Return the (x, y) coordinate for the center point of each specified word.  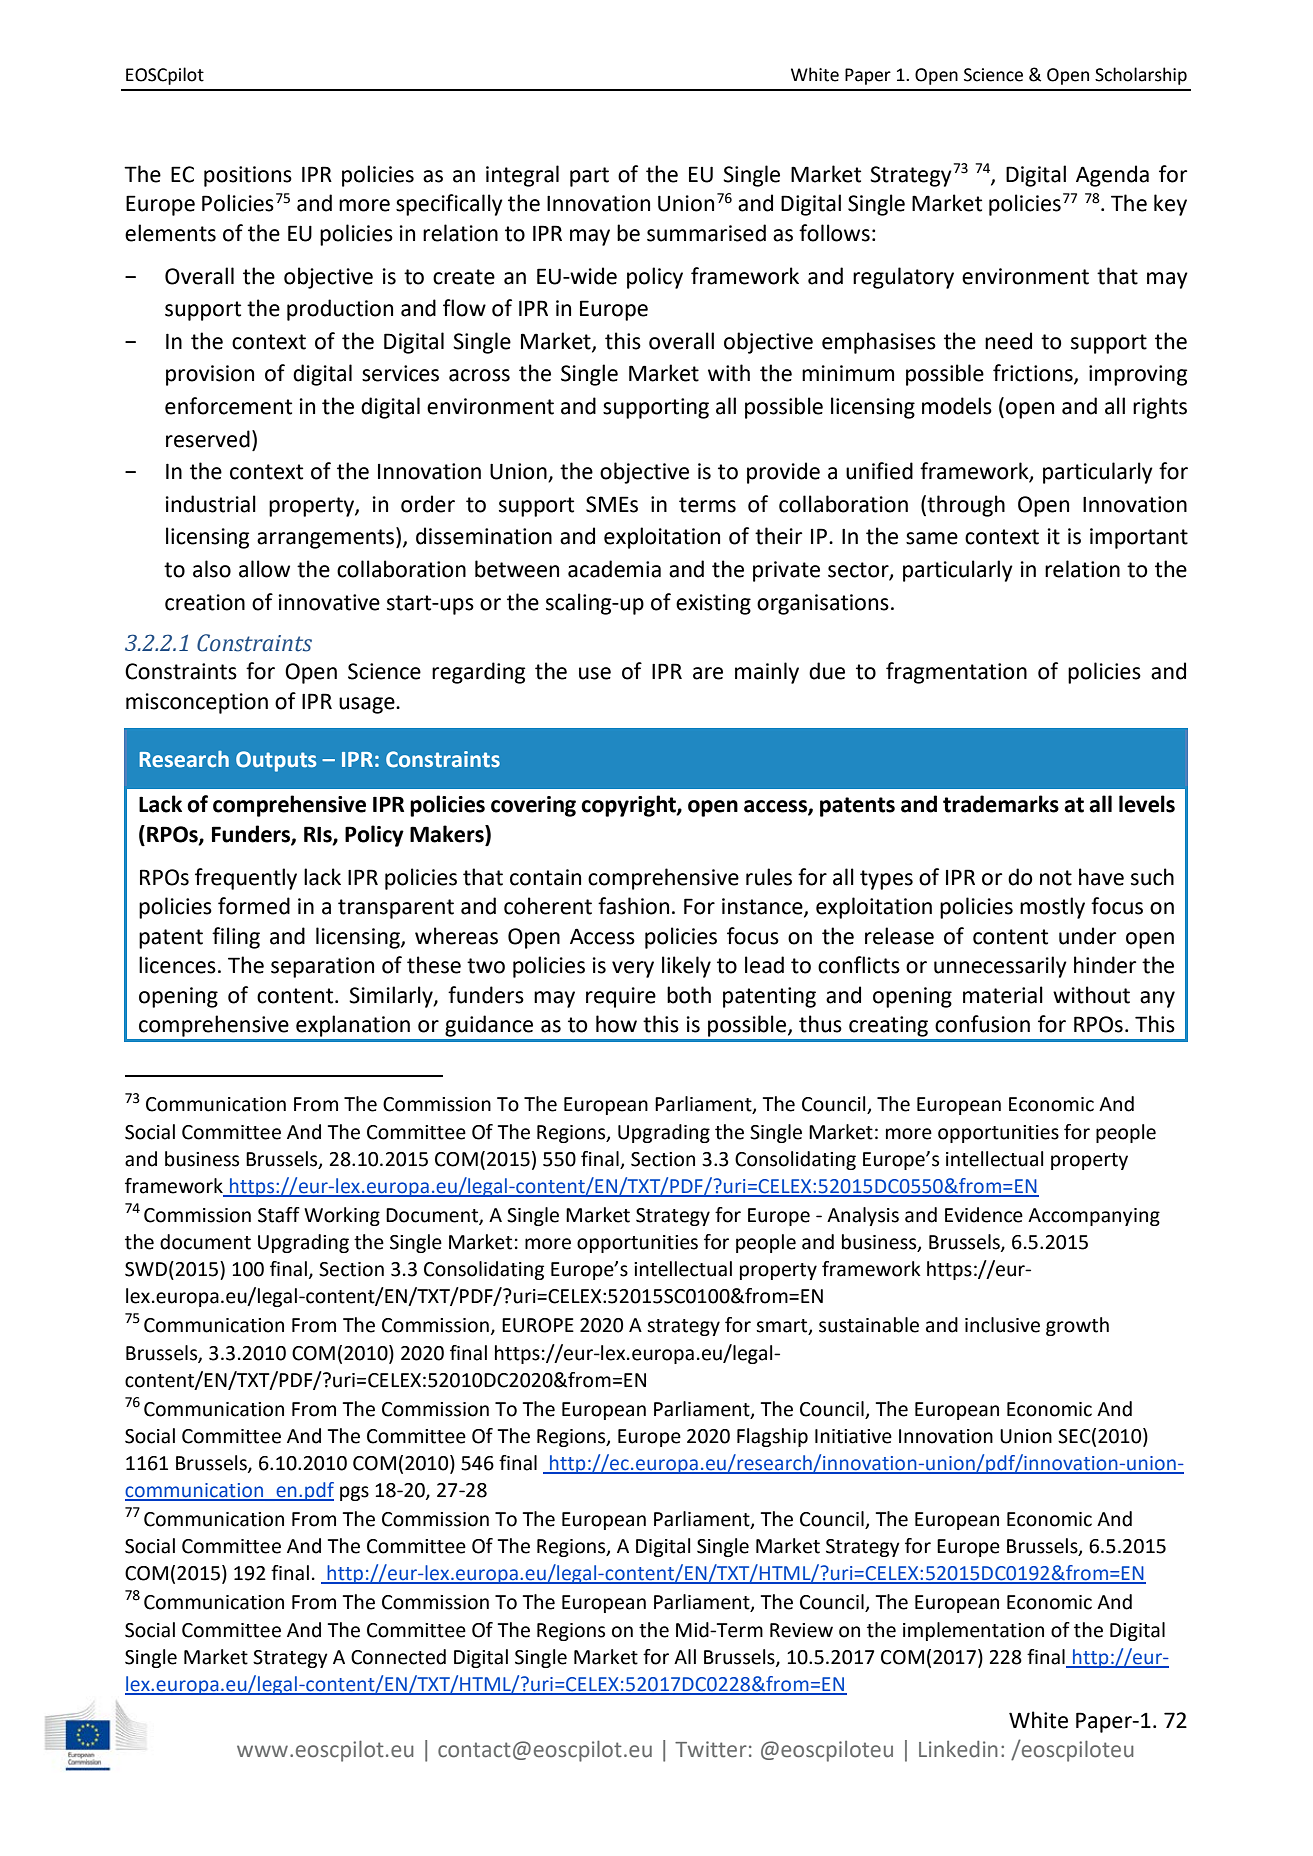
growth (1077, 1326)
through (966, 506)
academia (614, 569)
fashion (633, 906)
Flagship (772, 1437)
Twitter (711, 1749)
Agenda (1112, 176)
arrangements (327, 538)
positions (248, 176)
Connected (398, 1657)
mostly (1052, 908)
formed (254, 906)
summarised (706, 233)
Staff (279, 1215)
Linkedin (958, 1749)
